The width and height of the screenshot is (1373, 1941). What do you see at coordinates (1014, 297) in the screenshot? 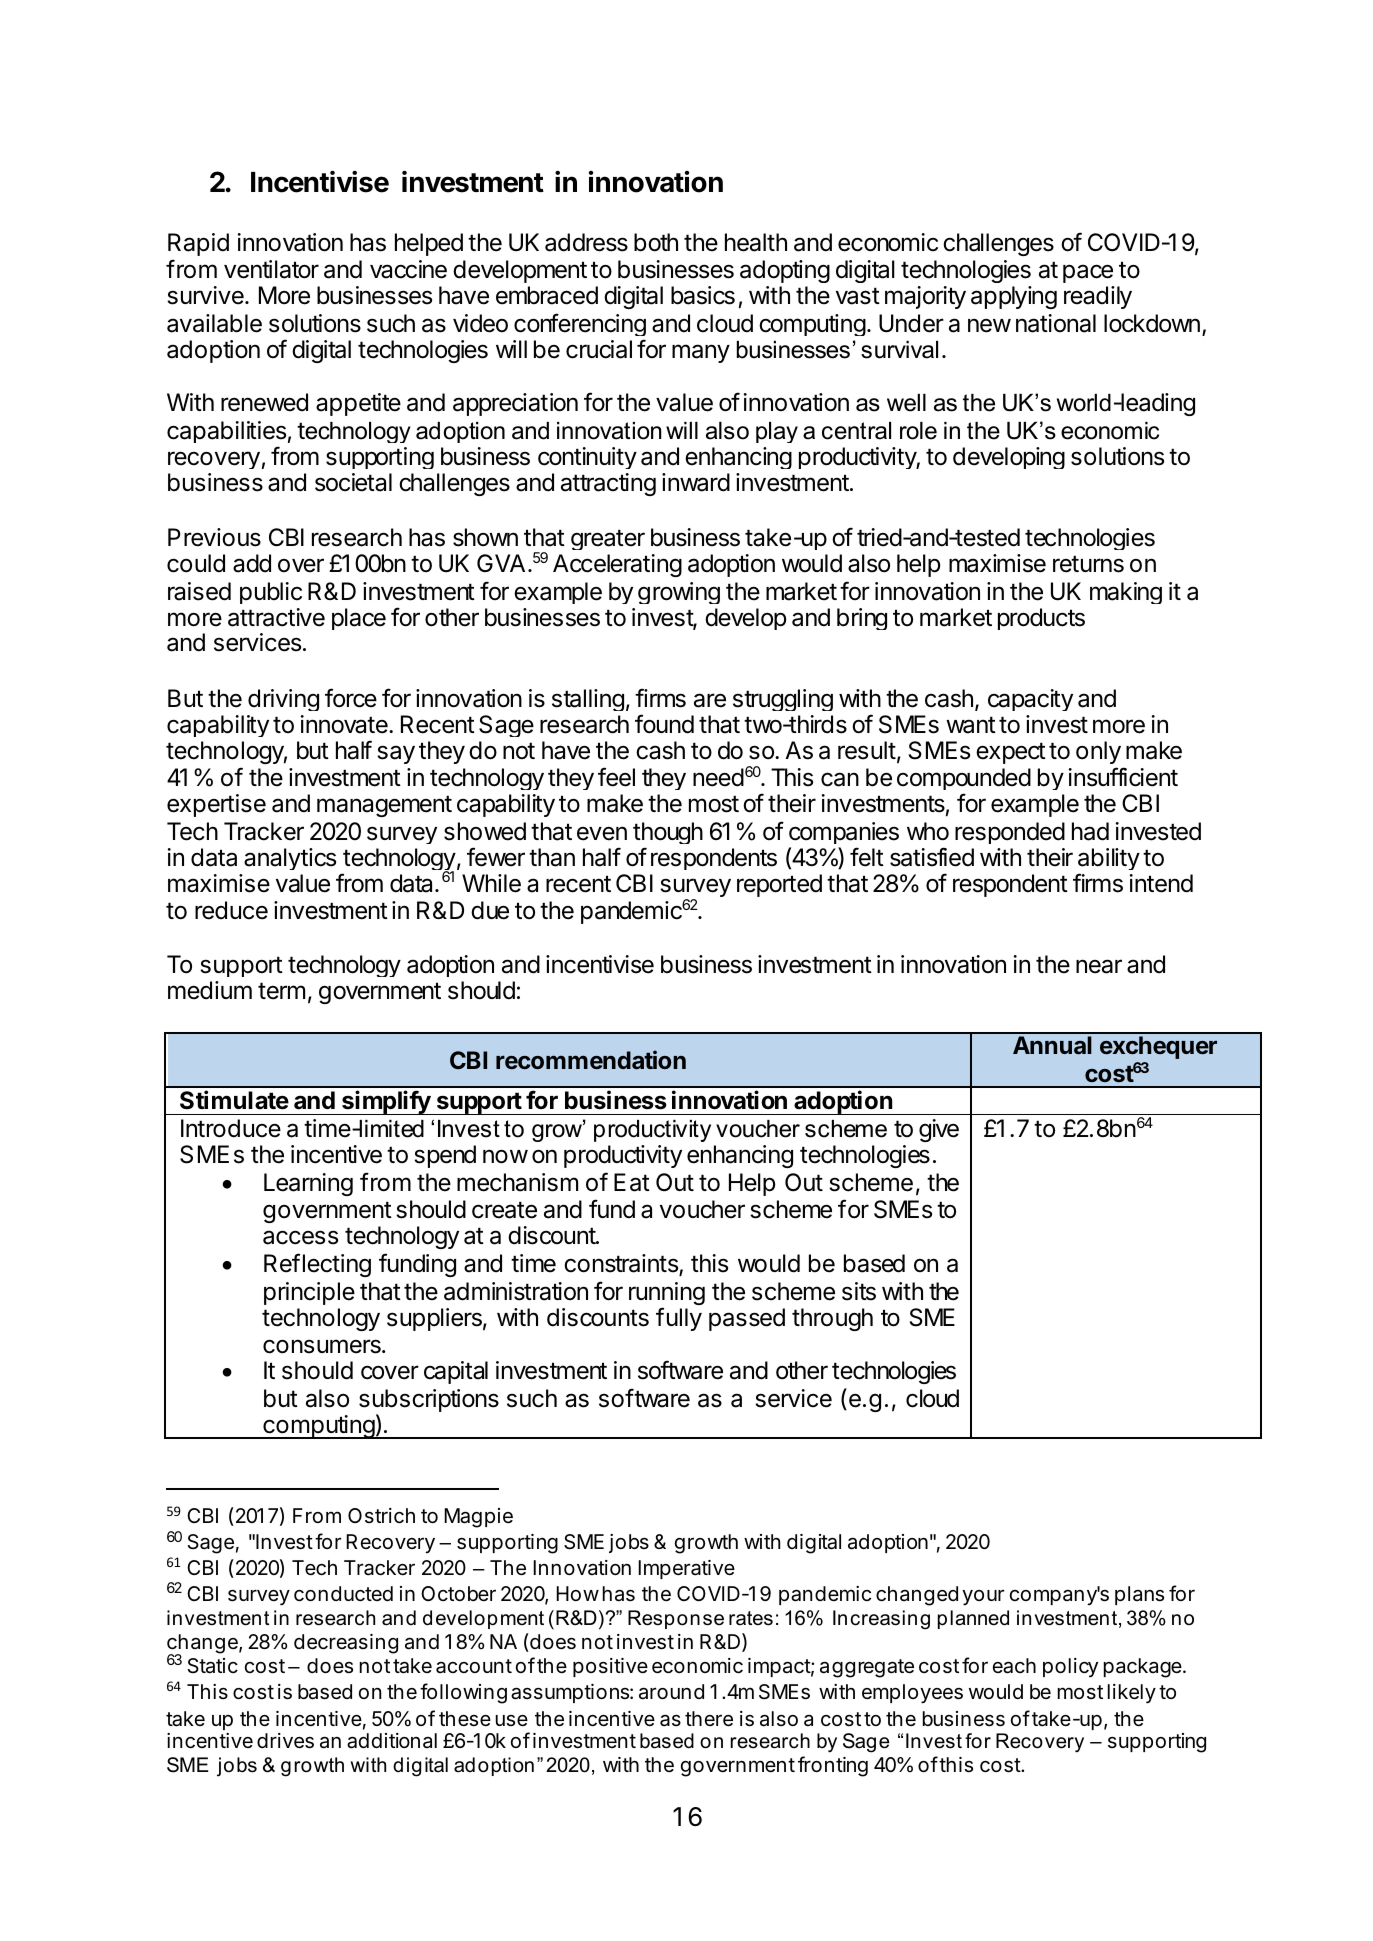
I see `applying` at bounding box center [1014, 297].
